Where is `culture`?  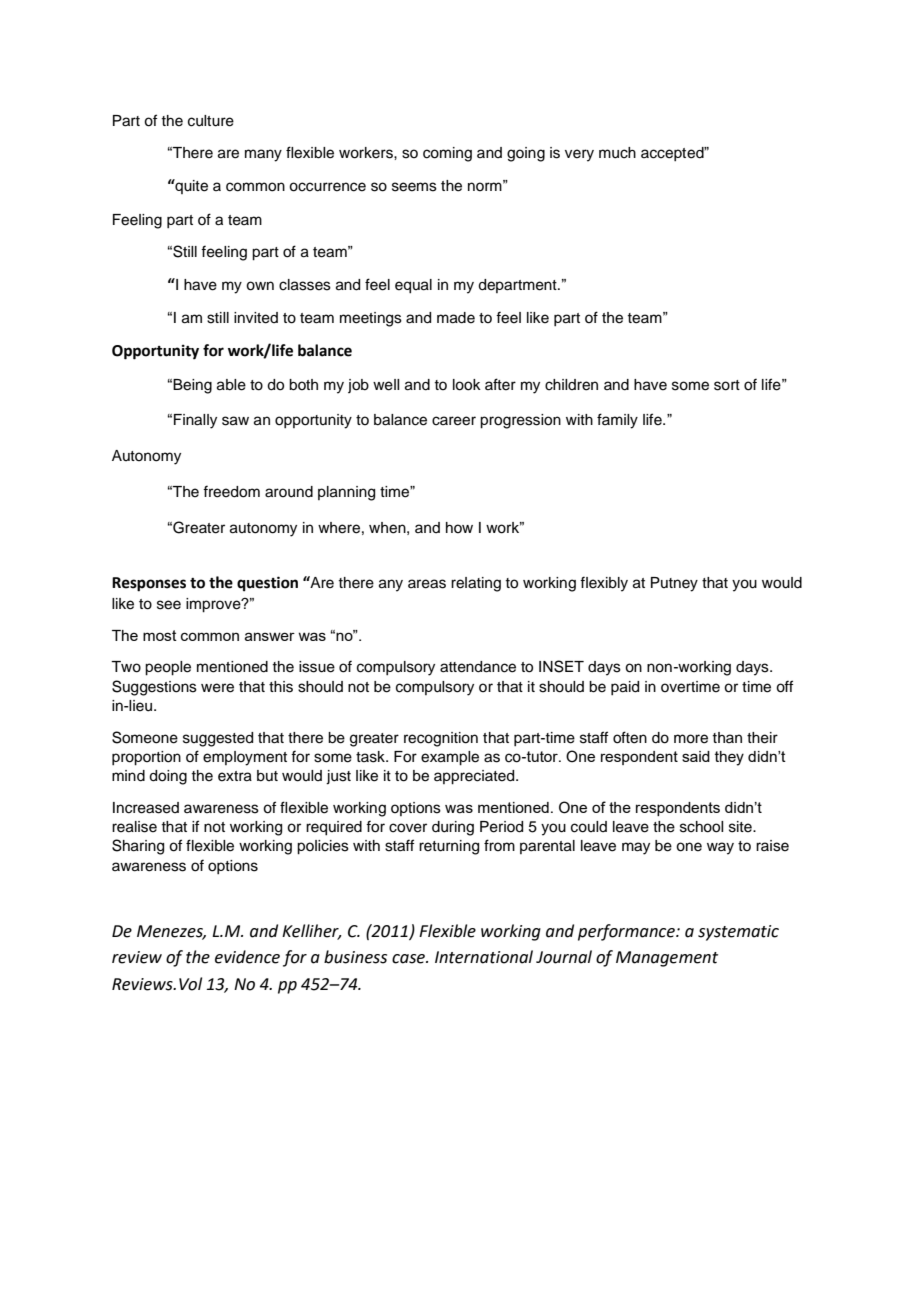
culture is located at coordinates (211, 121).
